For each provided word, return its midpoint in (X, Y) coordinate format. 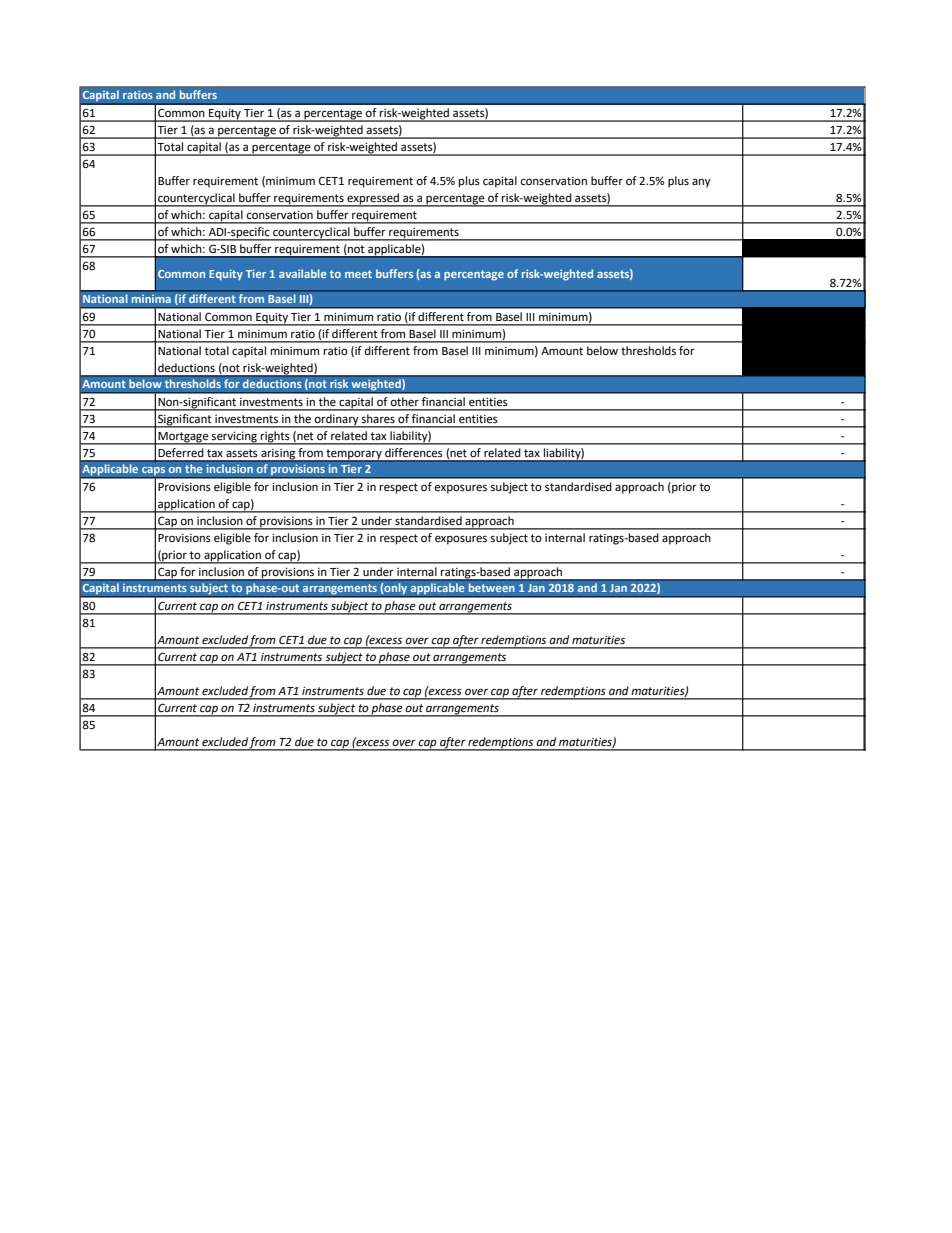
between (491, 588)
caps (153, 472)
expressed (373, 199)
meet (358, 274)
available (302, 273)
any (701, 183)
